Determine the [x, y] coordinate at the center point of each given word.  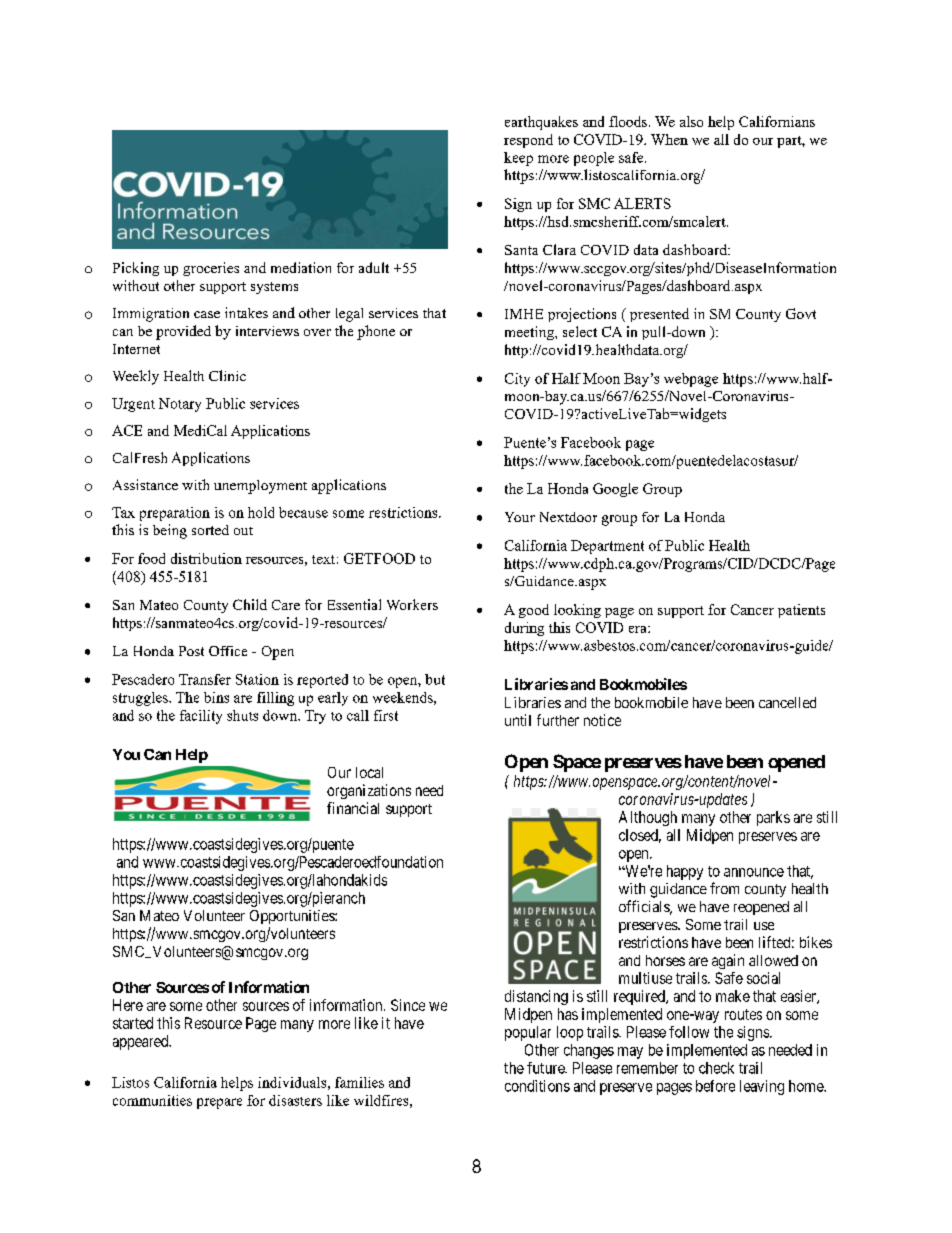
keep [518, 159]
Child [250, 604]
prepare [219, 1103]
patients [801, 611]
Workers [412, 604]
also [691, 121]
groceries [211, 269]
